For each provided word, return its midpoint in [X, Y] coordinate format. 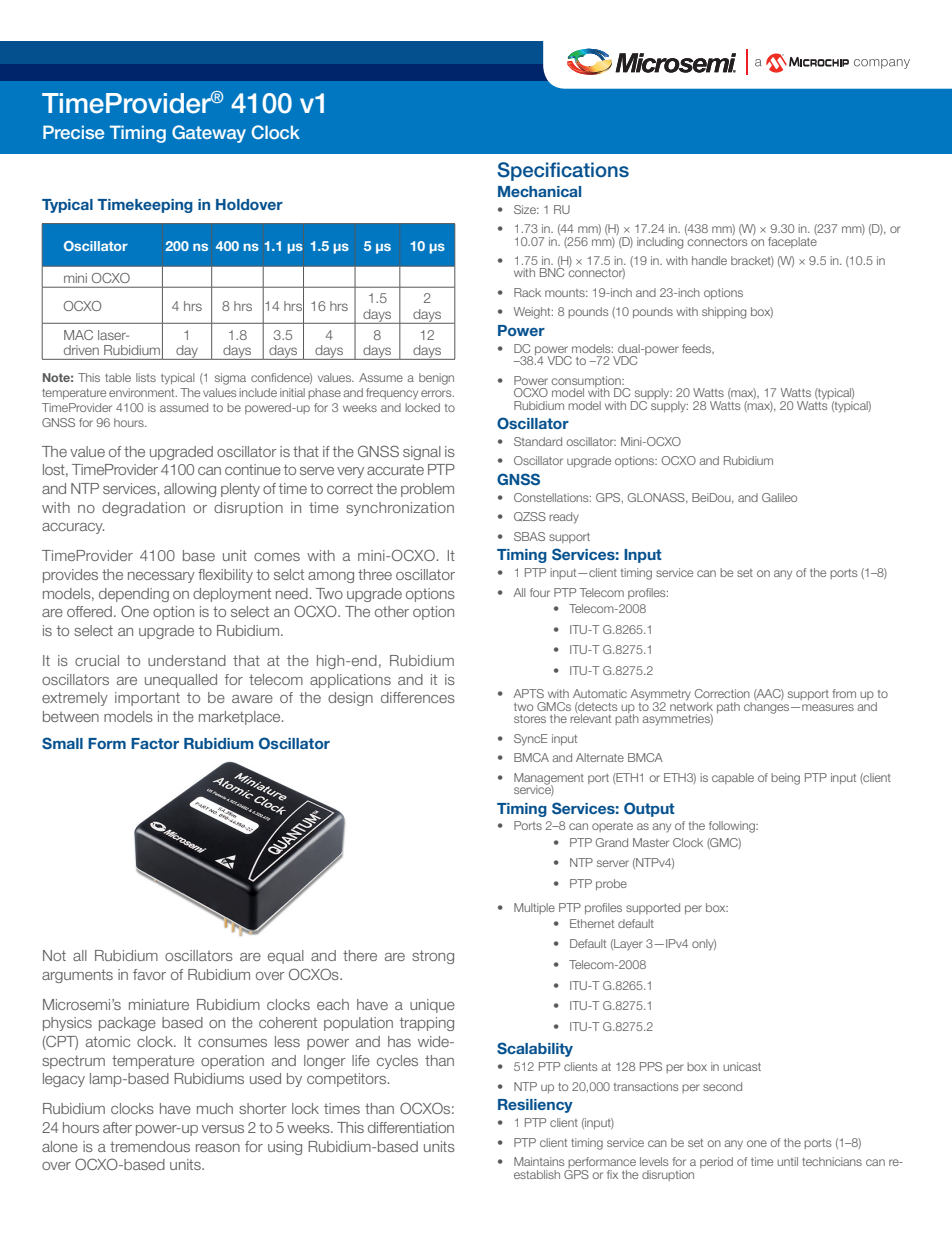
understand [187, 660]
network [691, 705]
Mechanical [539, 191]
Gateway [209, 134]
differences [418, 697]
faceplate [792, 241]
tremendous [150, 1146]
